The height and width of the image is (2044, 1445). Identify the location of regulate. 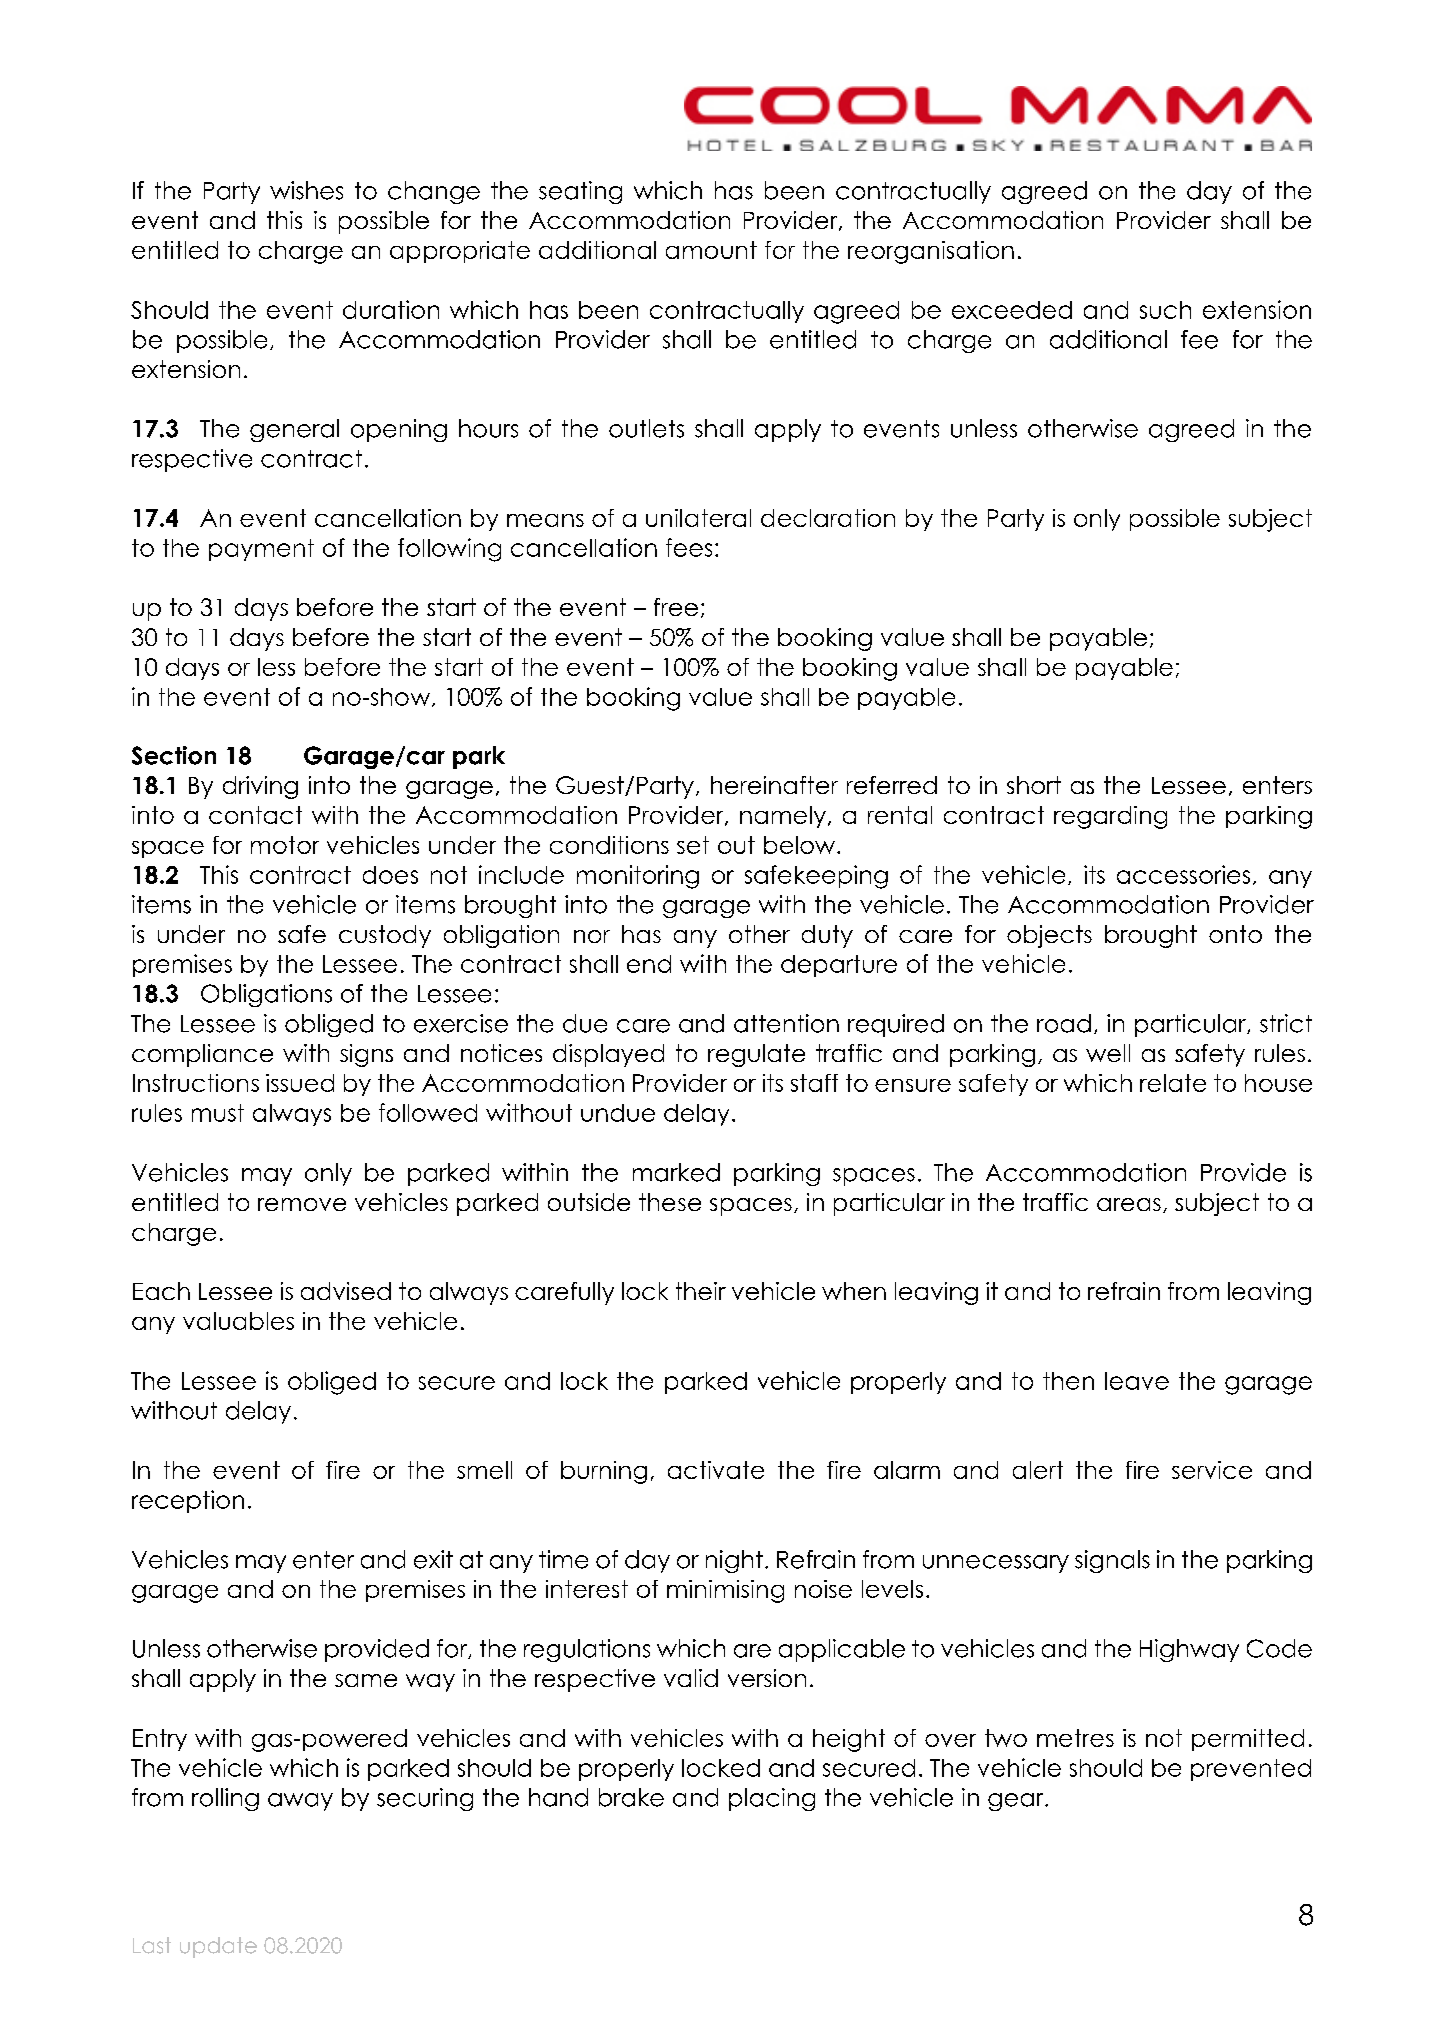
(756, 1055).
